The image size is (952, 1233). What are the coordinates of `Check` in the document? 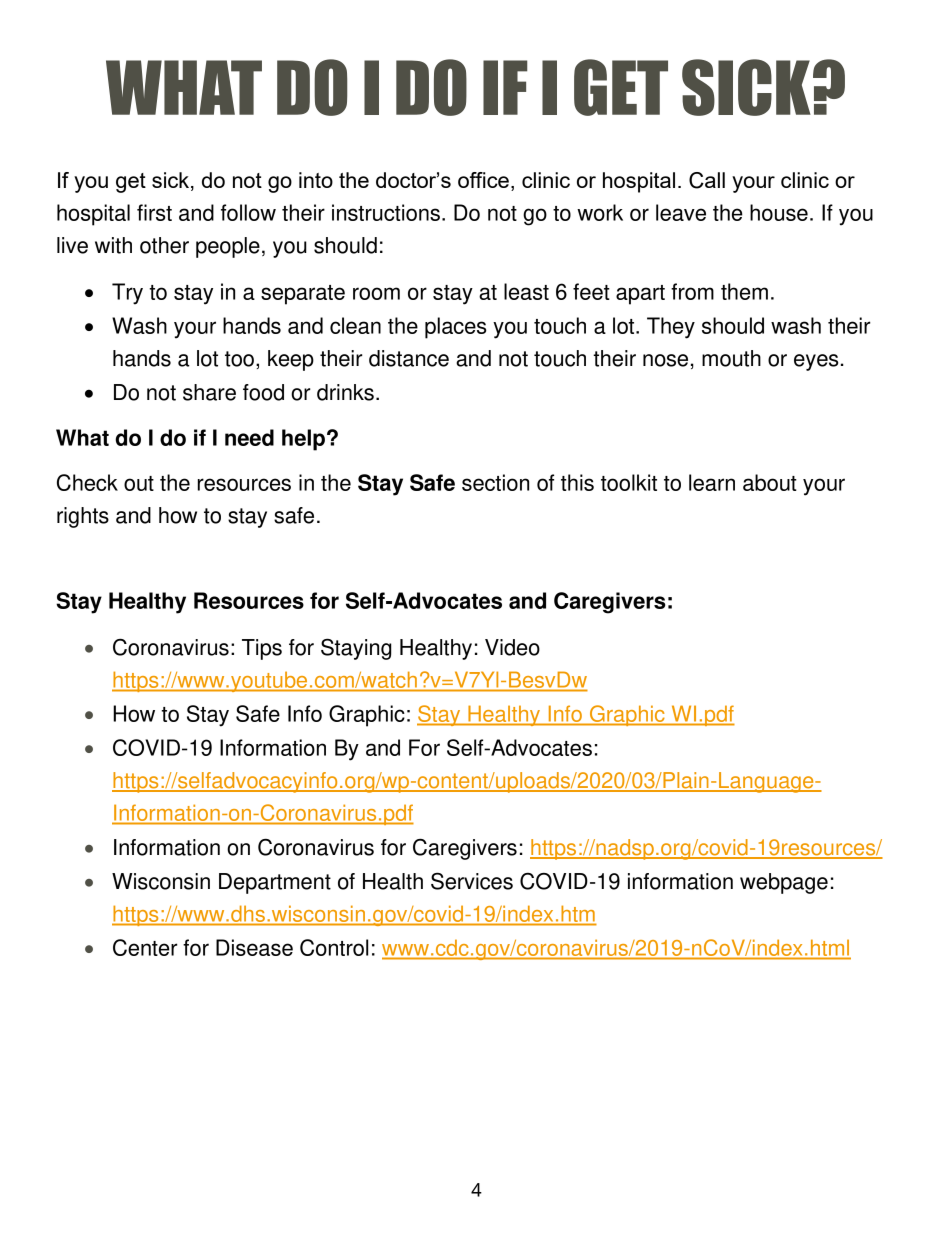 It's located at (87, 482).
